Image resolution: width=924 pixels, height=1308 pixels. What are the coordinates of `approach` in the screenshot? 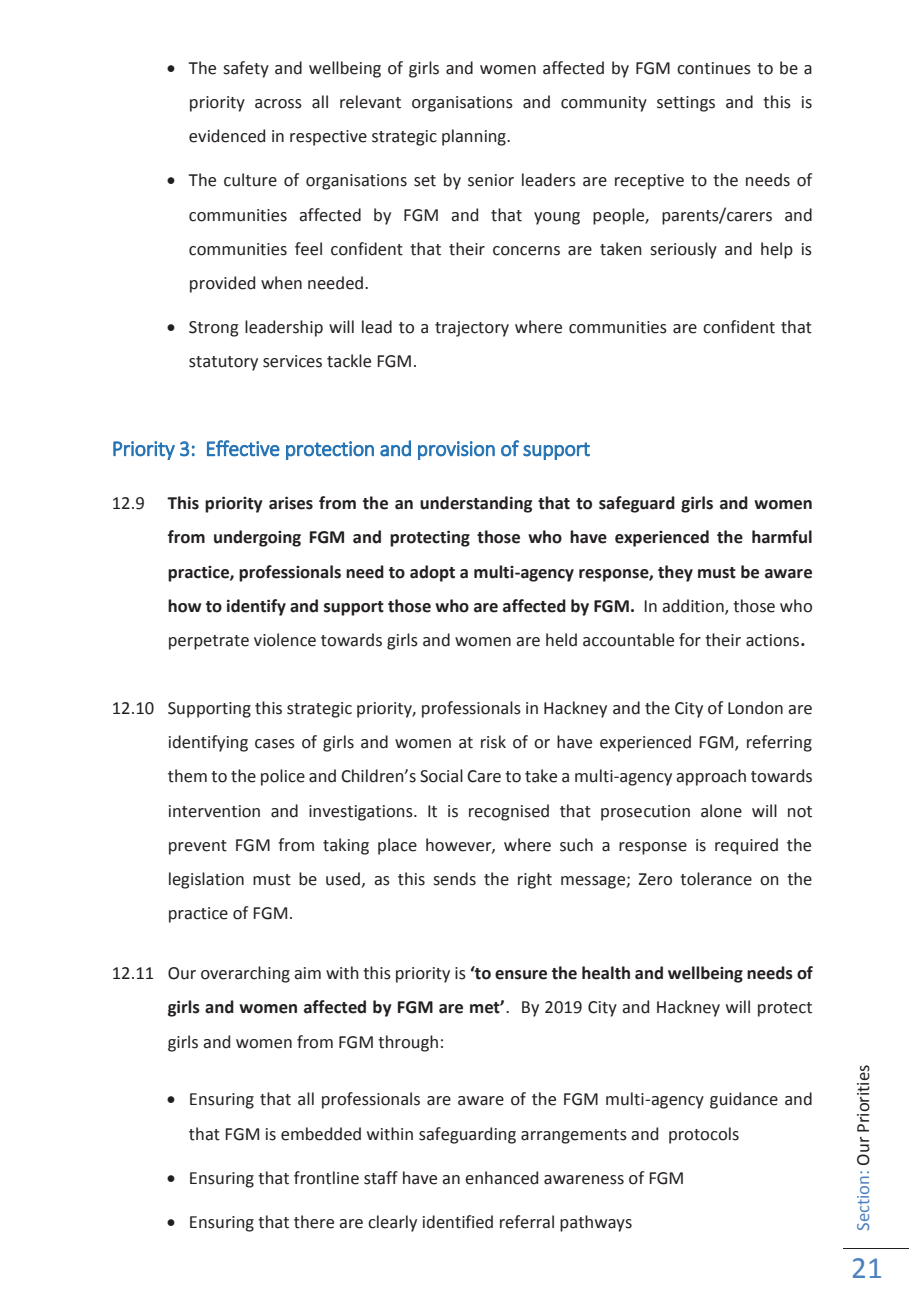 It's located at (711, 777).
